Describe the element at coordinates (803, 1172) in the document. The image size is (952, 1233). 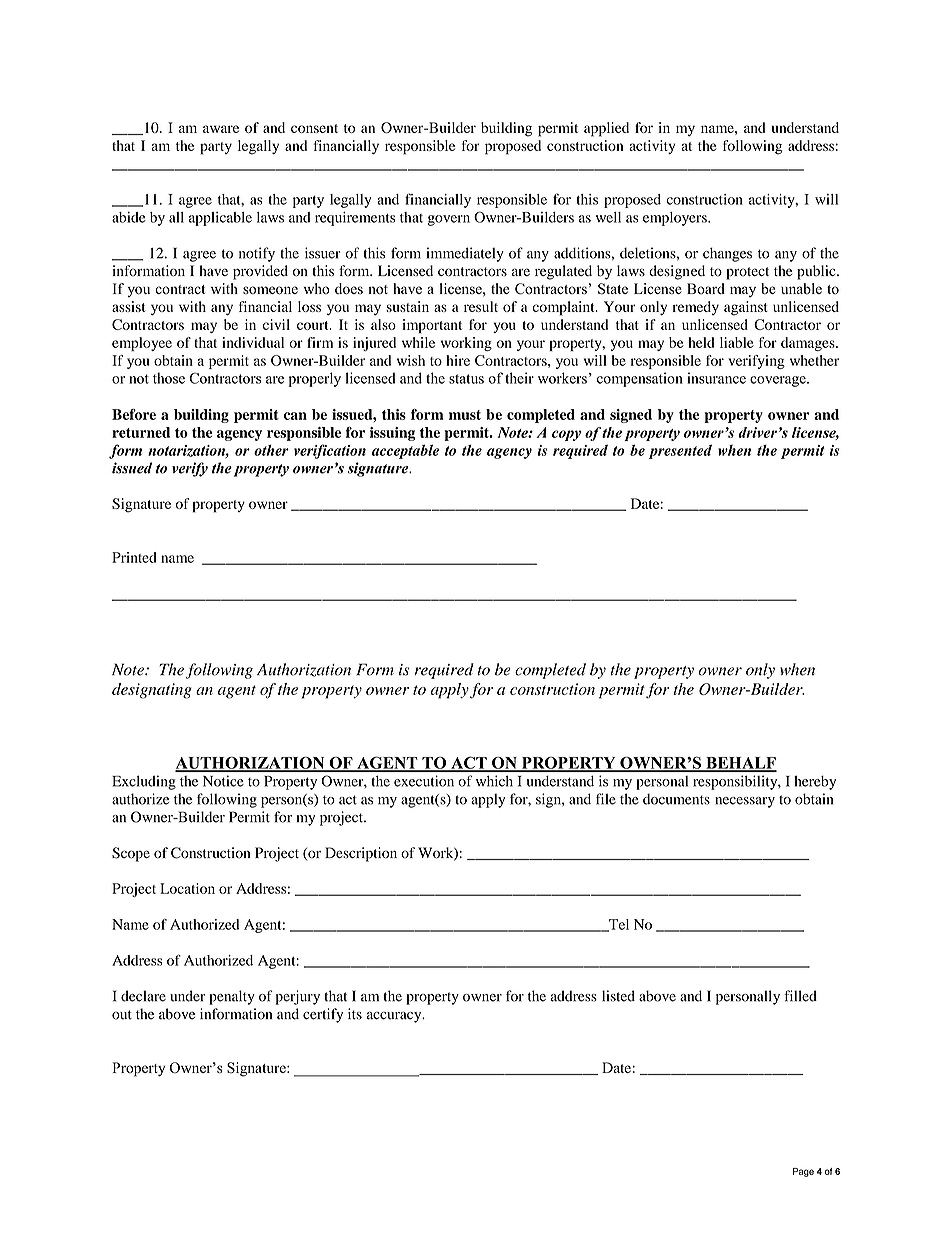
I see `Page` at that location.
